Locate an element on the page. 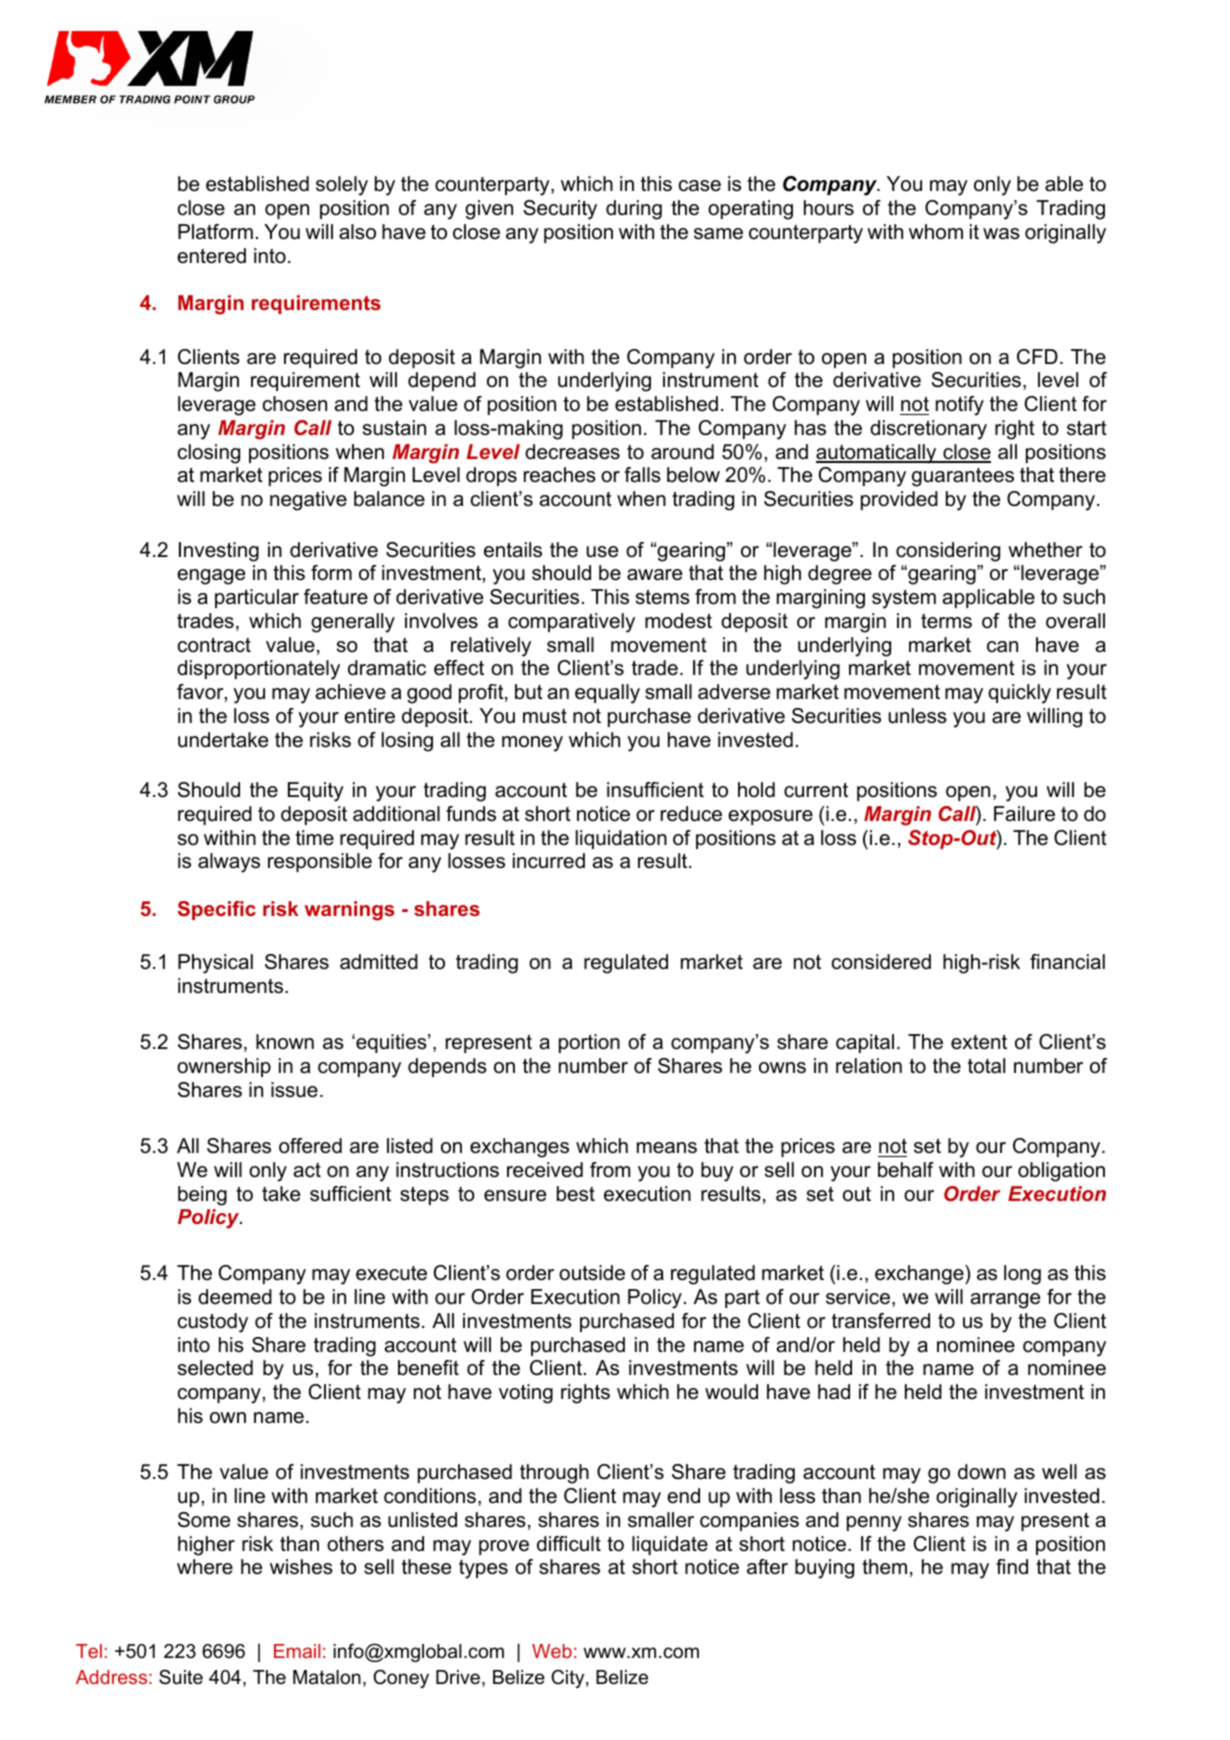  financial is located at coordinates (1067, 962).
